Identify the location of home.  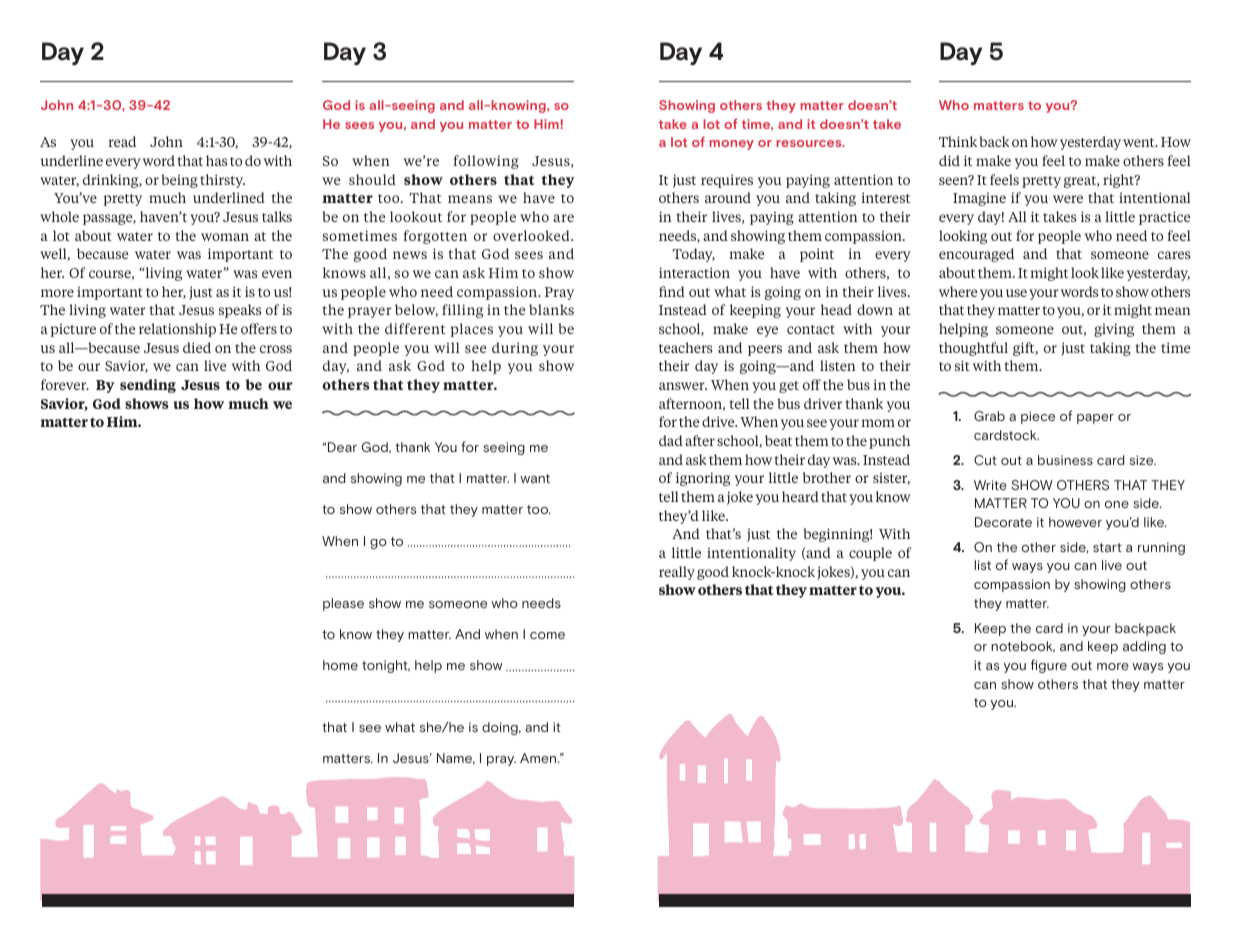
(340, 665).
